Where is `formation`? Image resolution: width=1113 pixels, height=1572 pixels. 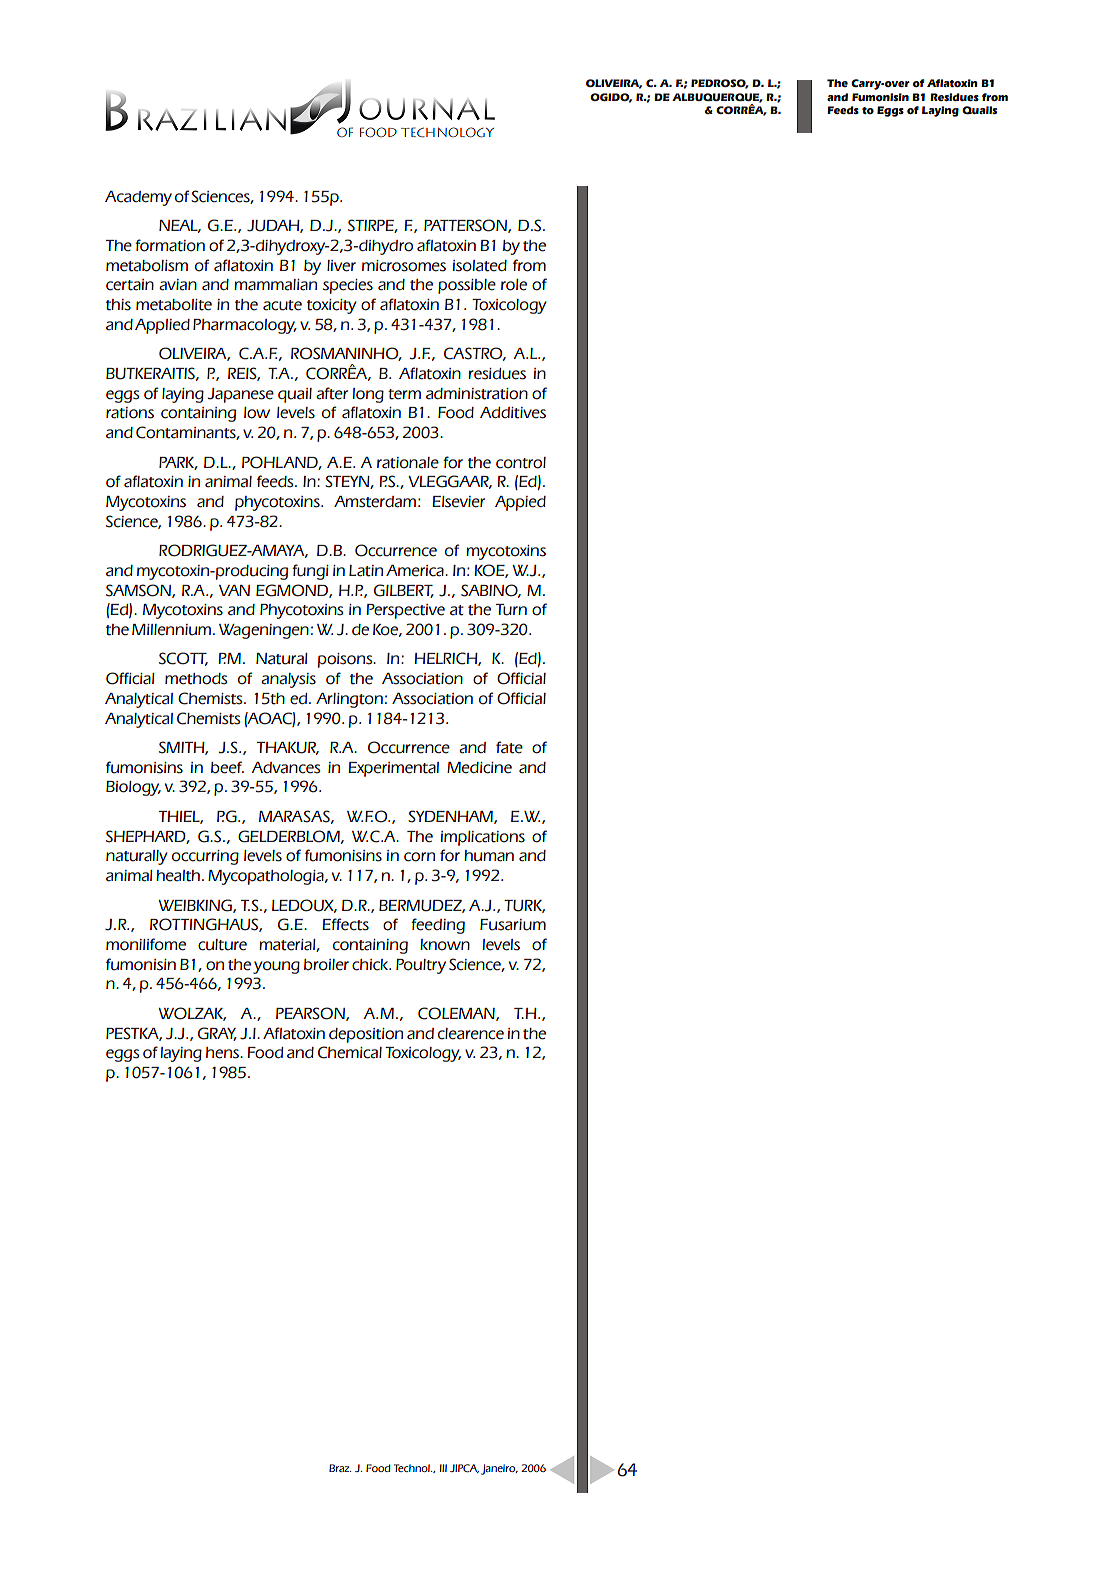 formation is located at coordinates (170, 245).
